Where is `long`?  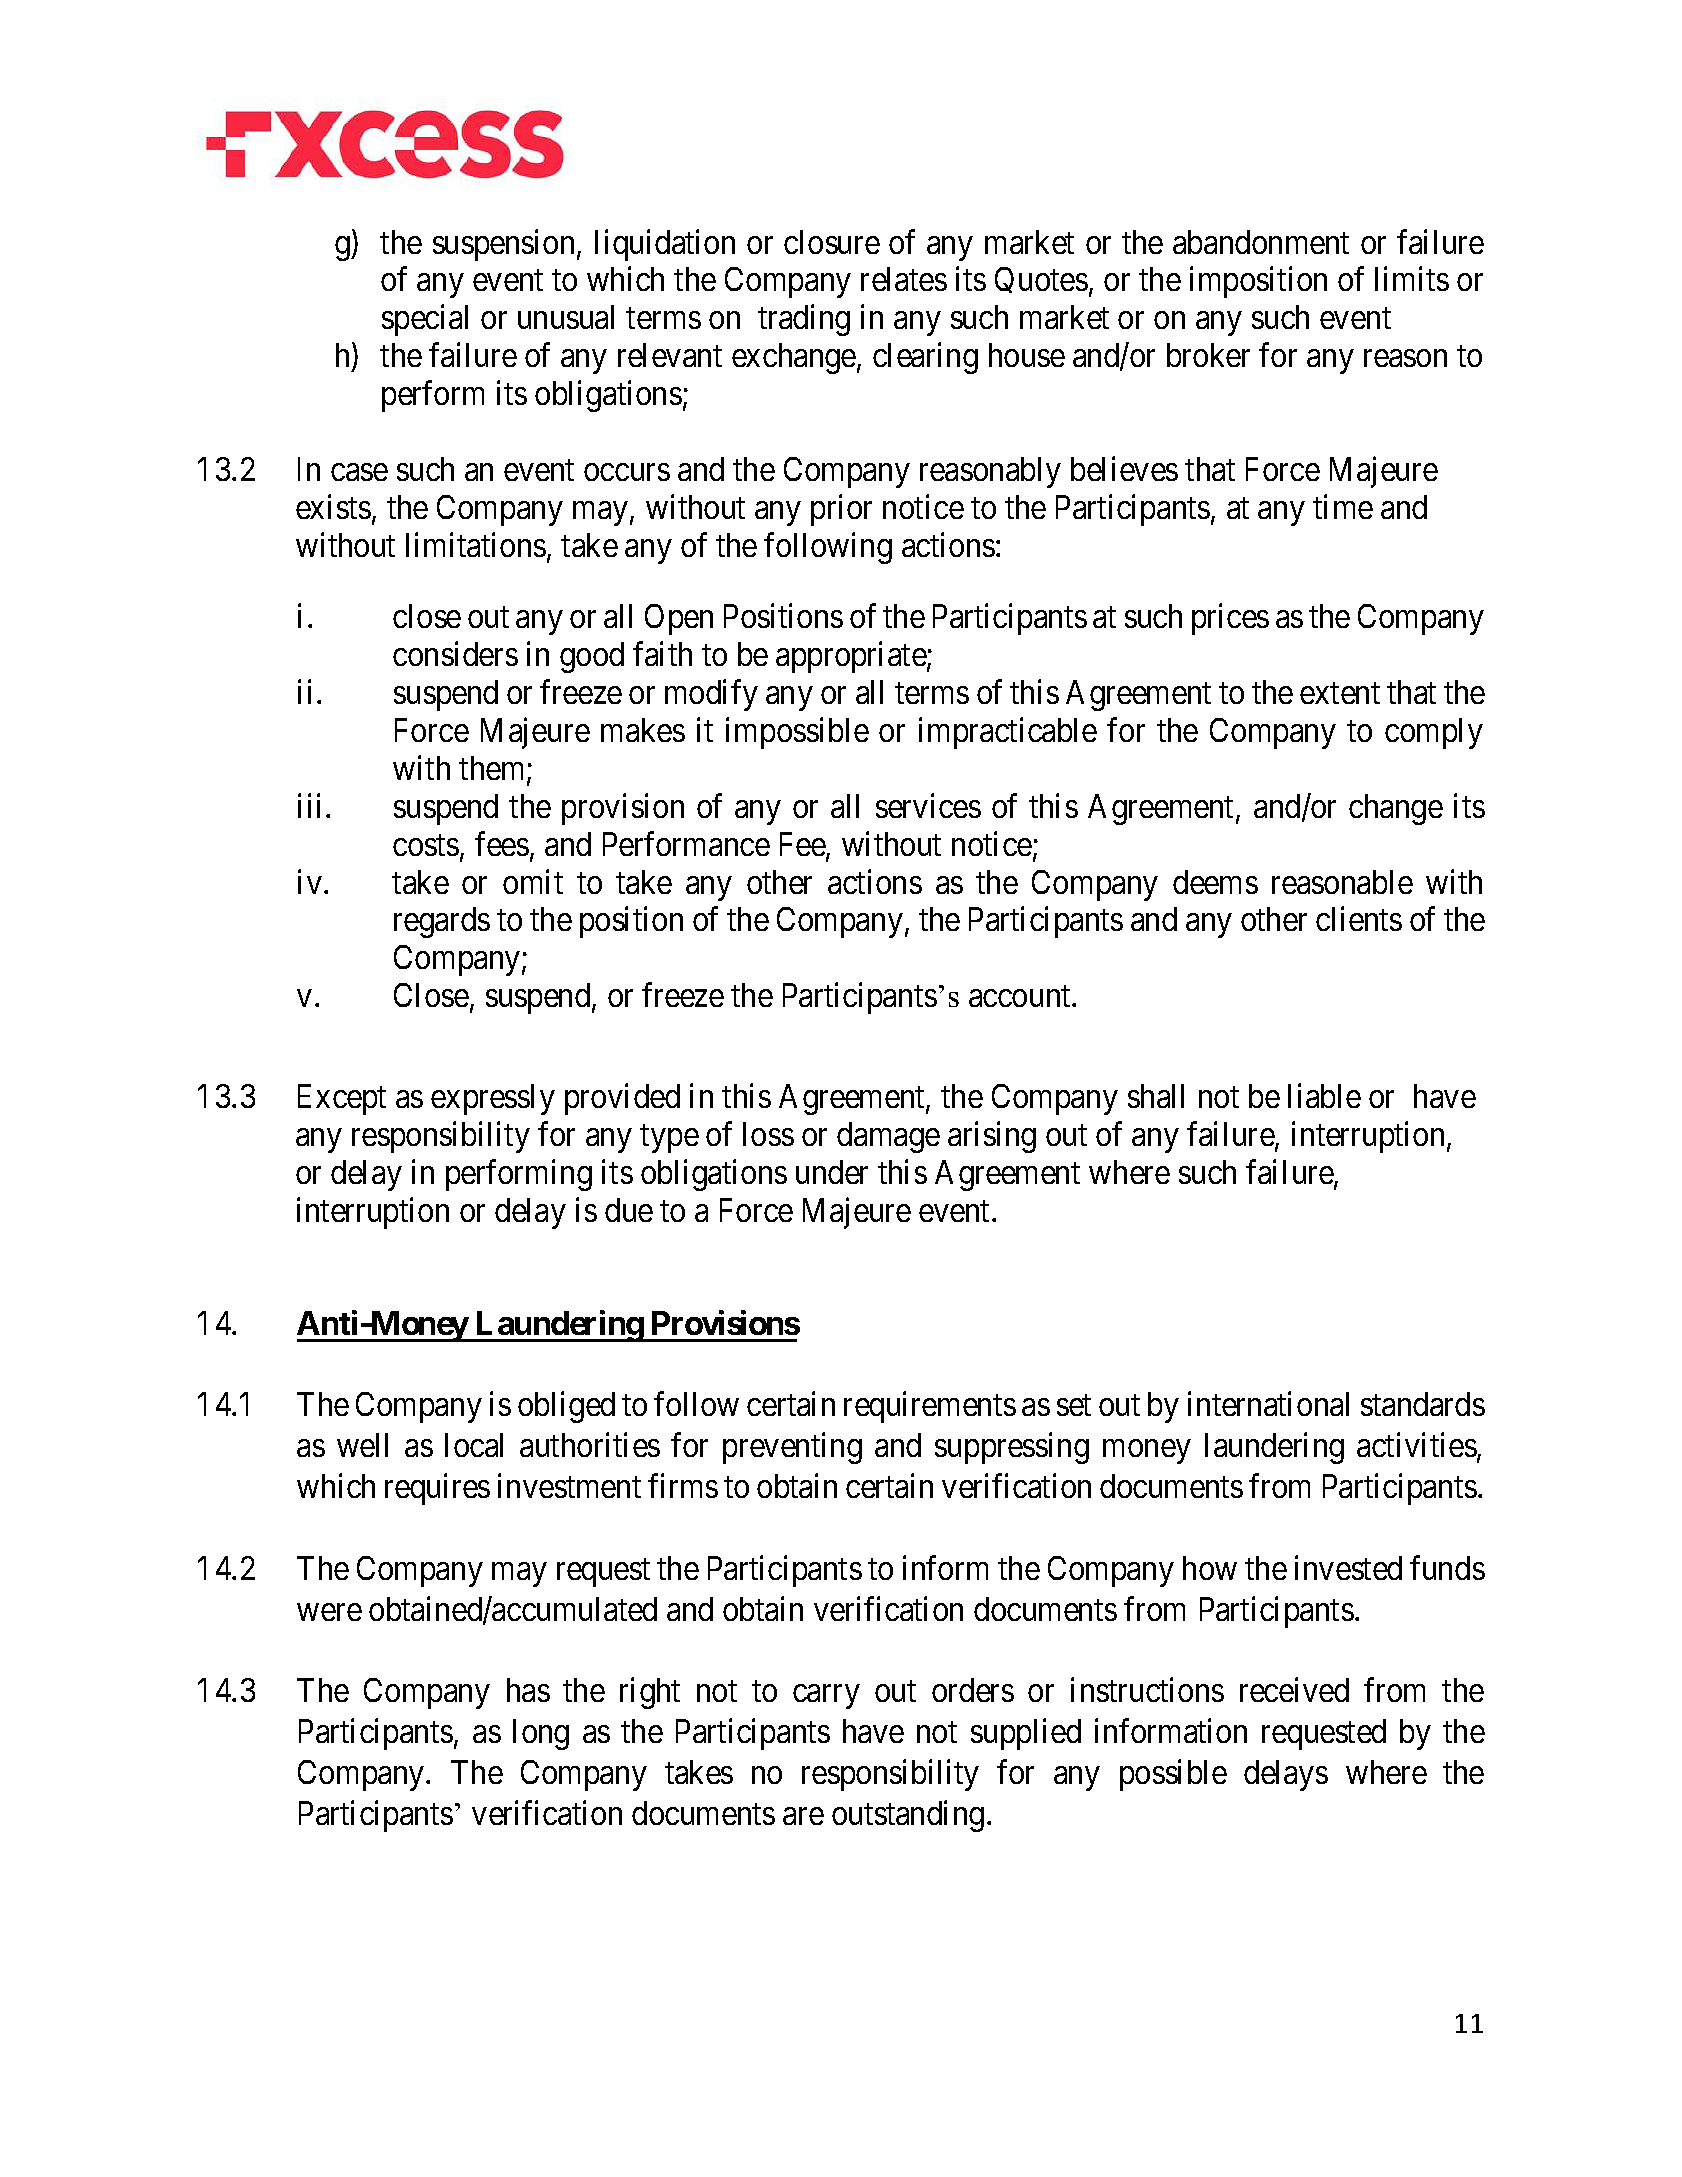 long is located at coordinates (541, 1734).
